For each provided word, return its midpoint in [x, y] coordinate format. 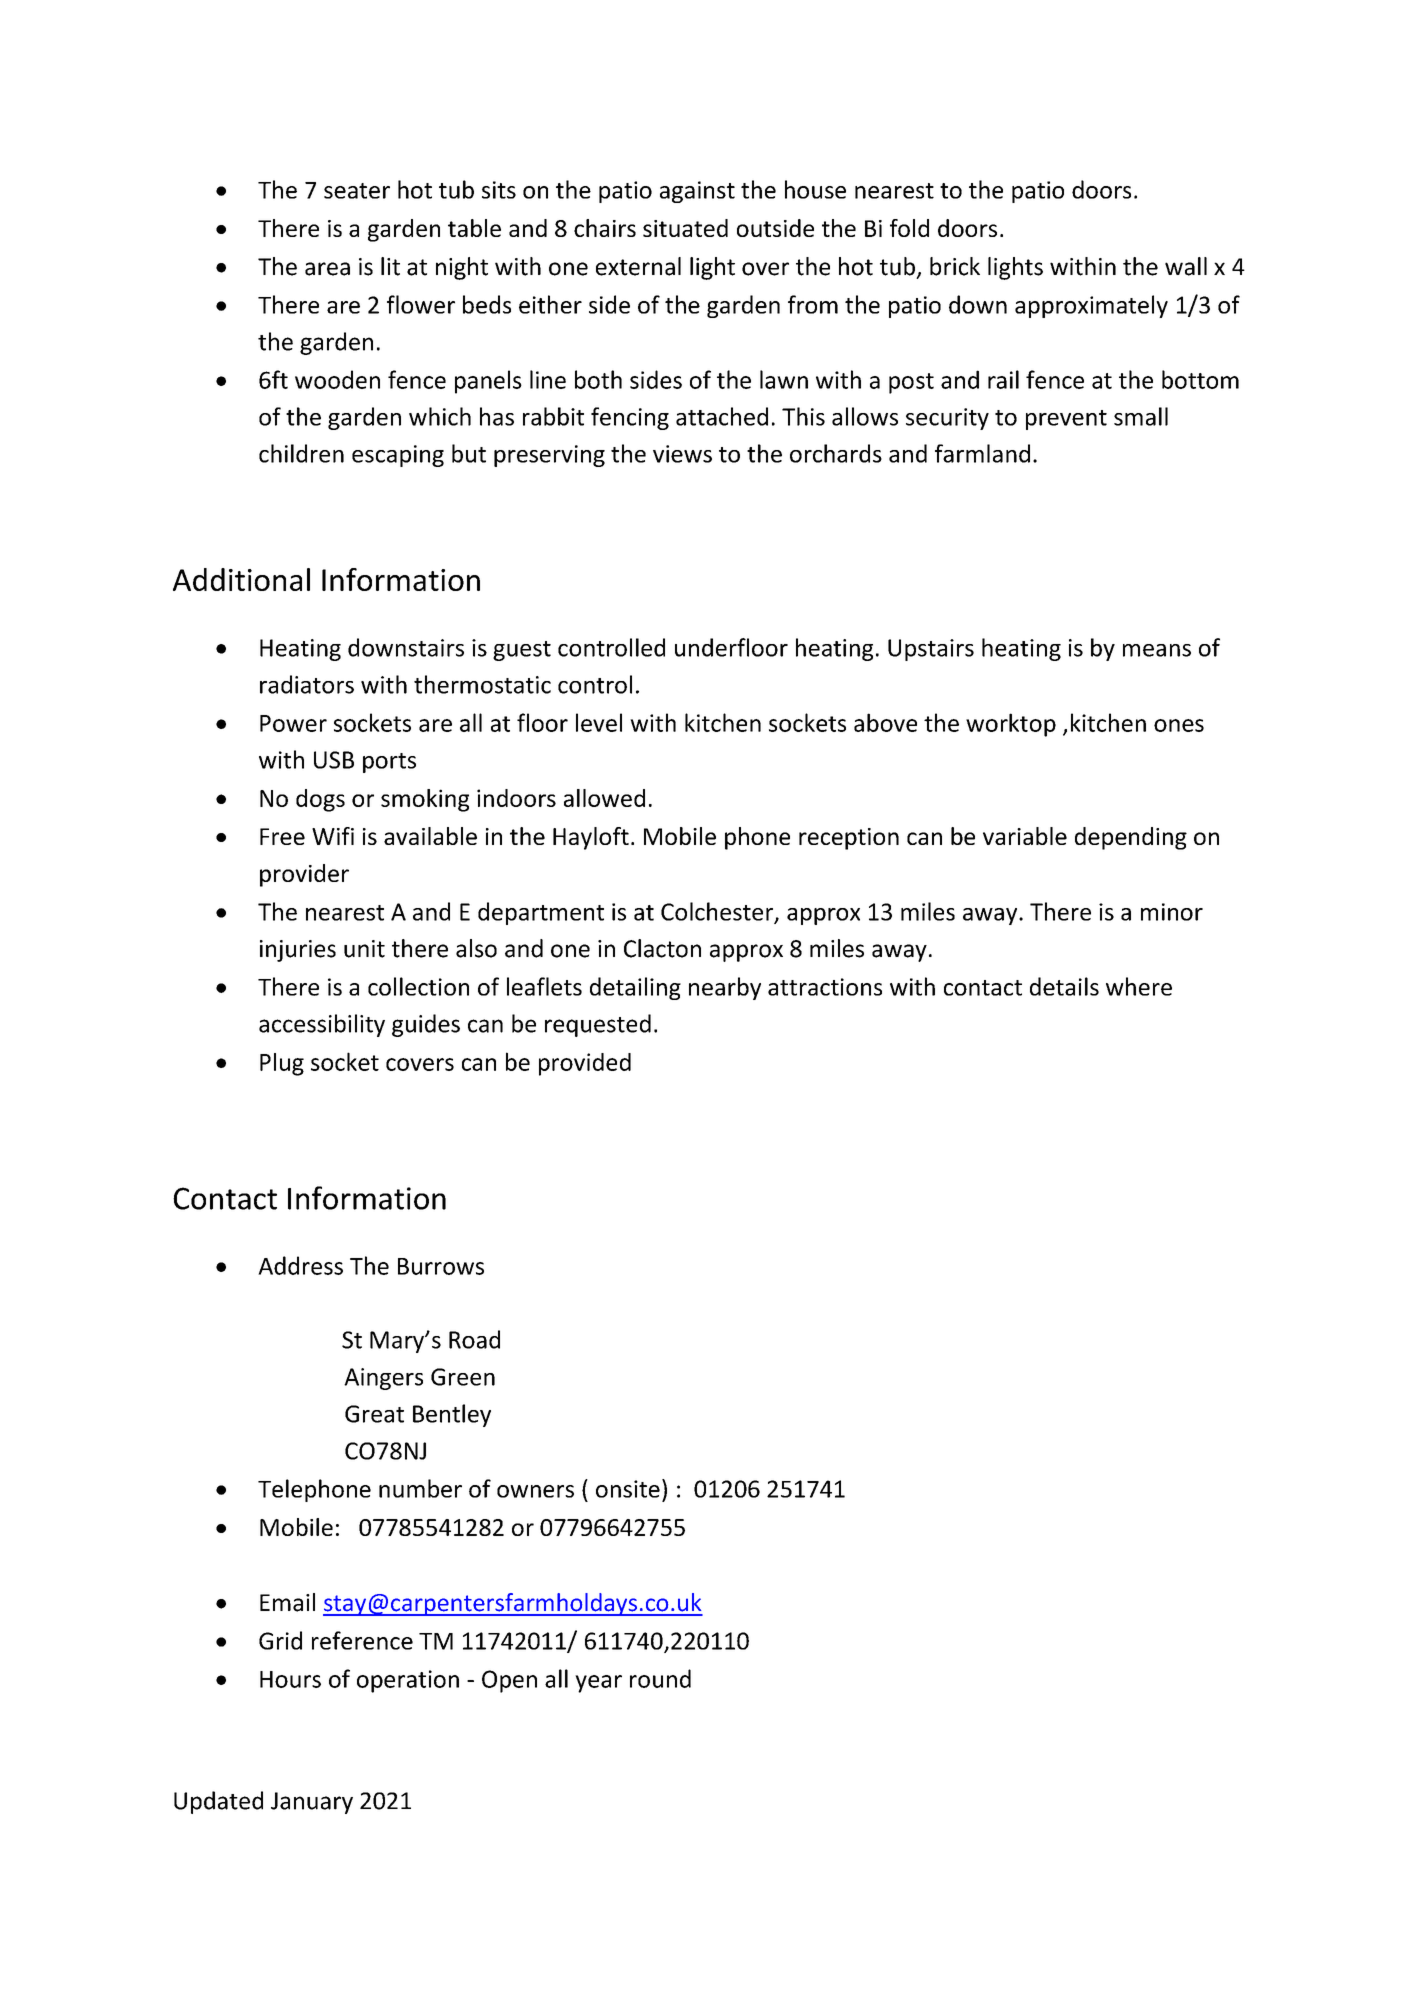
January [312, 1803]
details [1064, 986]
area [327, 269]
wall [1186, 266]
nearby [725, 988]
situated [685, 228]
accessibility [322, 1025]
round [660, 1678]
